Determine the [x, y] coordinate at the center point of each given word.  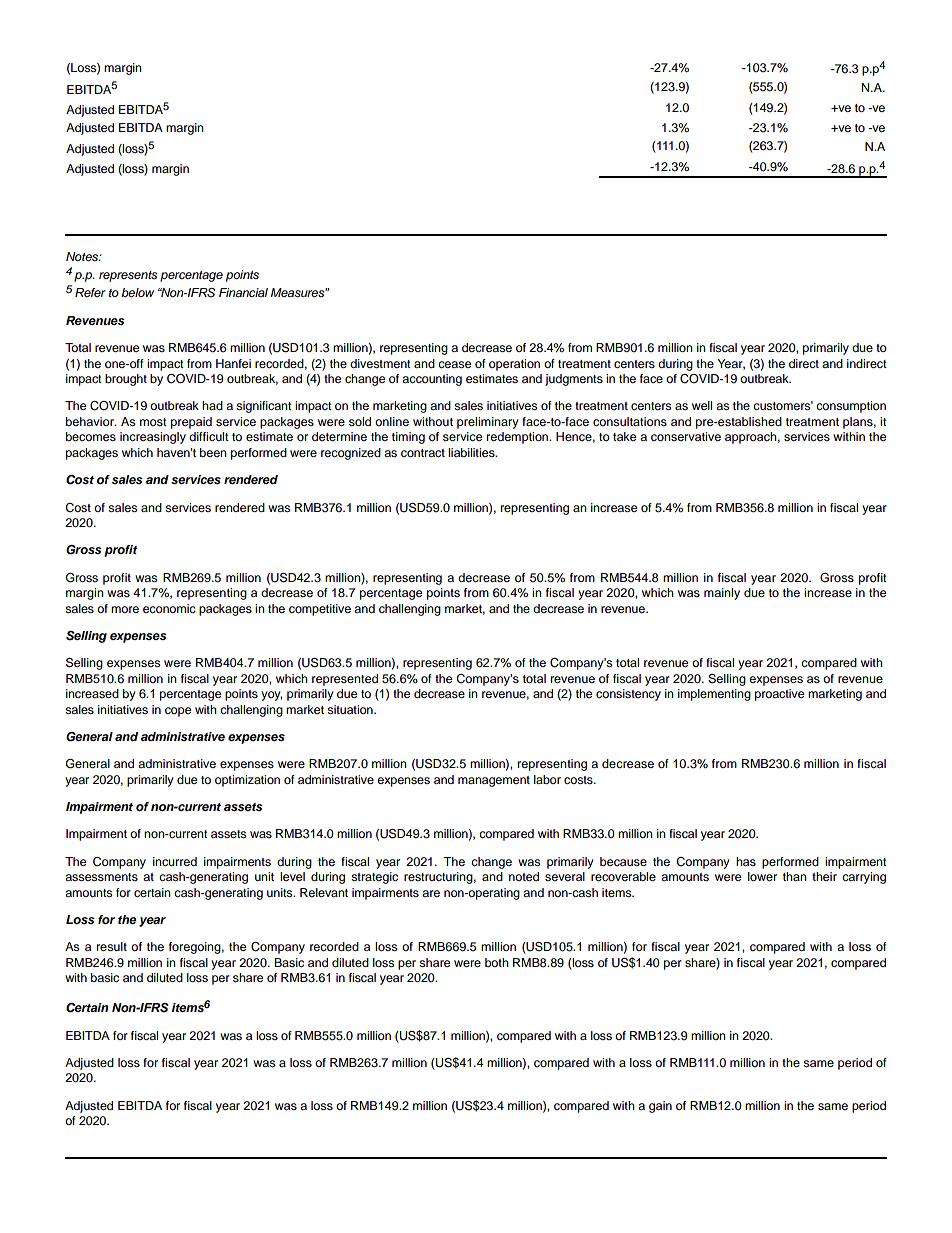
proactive [779, 695]
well [702, 405]
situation [351, 709]
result [112, 946]
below [137, 292]
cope [178, 712]
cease [454, 364]
